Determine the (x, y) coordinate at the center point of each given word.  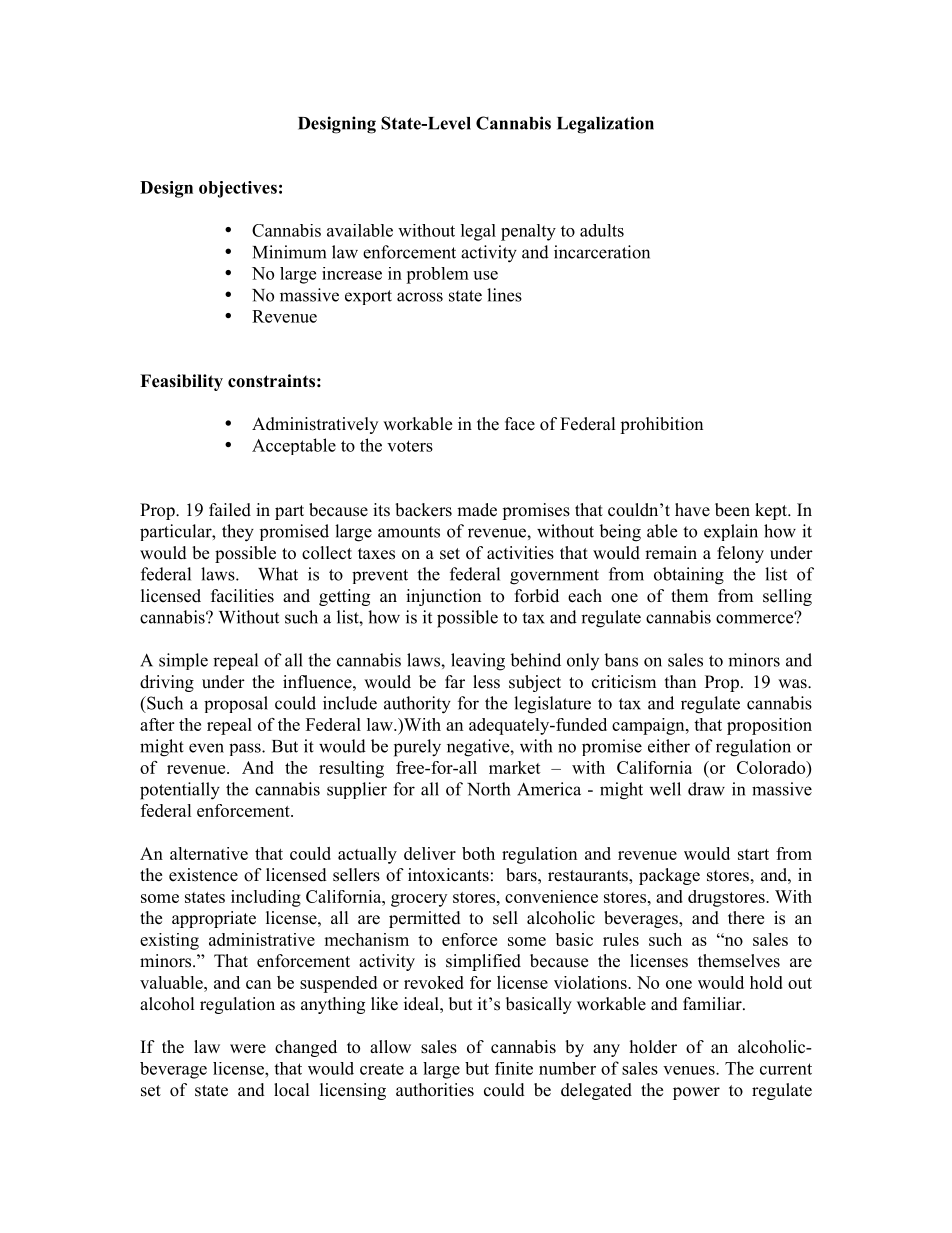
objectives (238, 189)
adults (602, 230)
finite (514, 1068)
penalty (528, 232)
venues (690, 1070)
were (248, 1049)
